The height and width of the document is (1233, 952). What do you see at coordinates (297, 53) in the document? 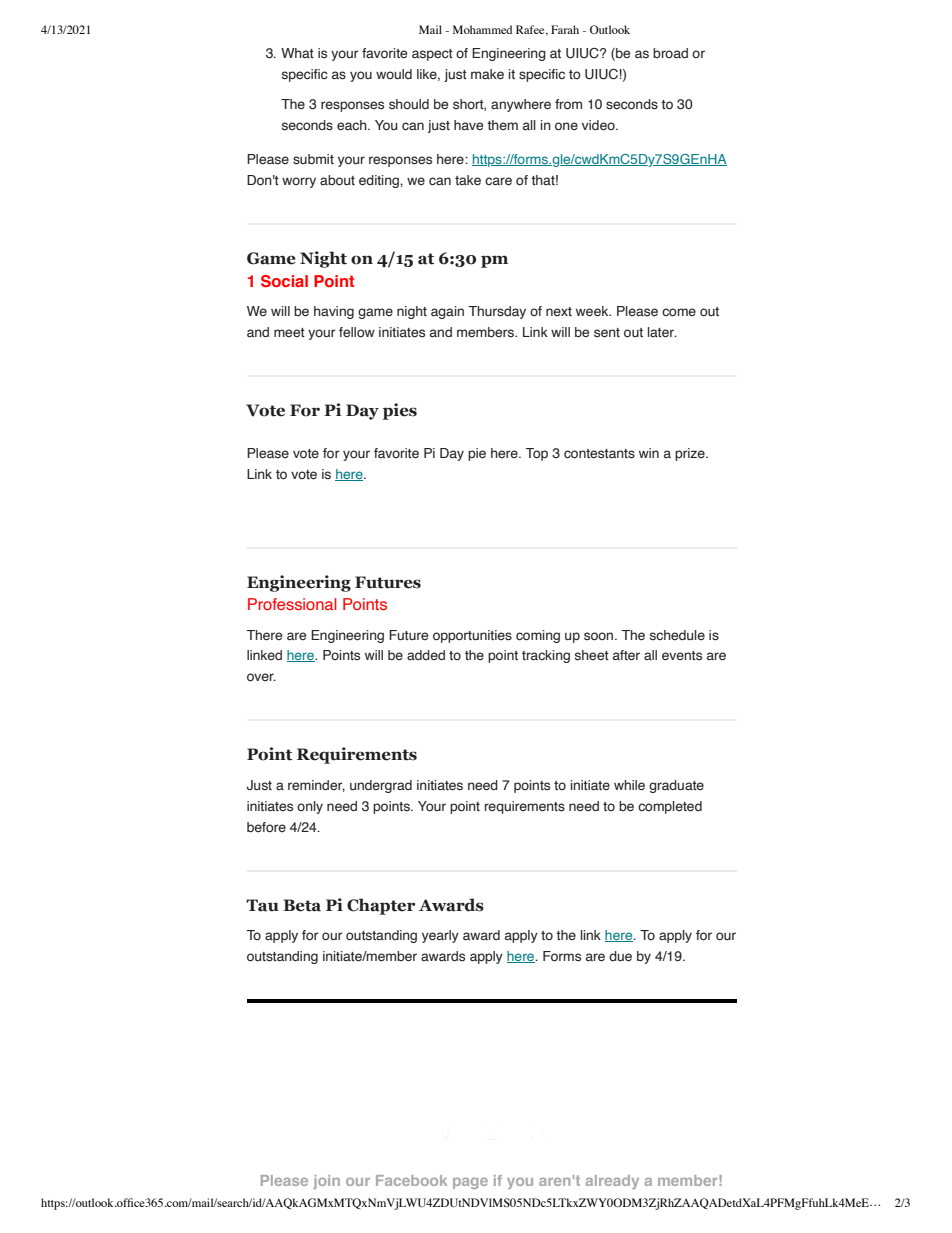
I see `What` at bounding box center [297, 53].
